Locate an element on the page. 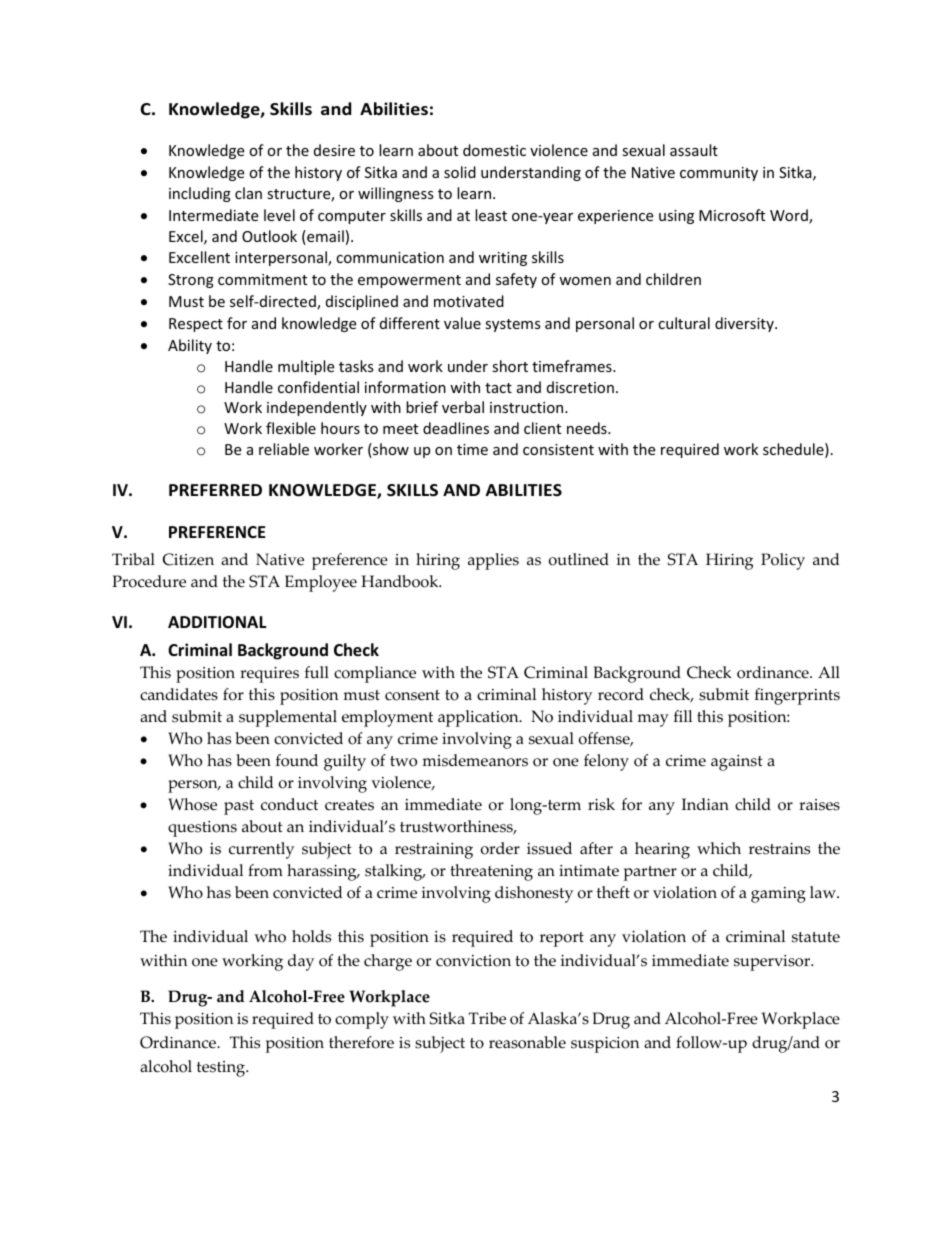  community is located at coordinates (719, 174).
